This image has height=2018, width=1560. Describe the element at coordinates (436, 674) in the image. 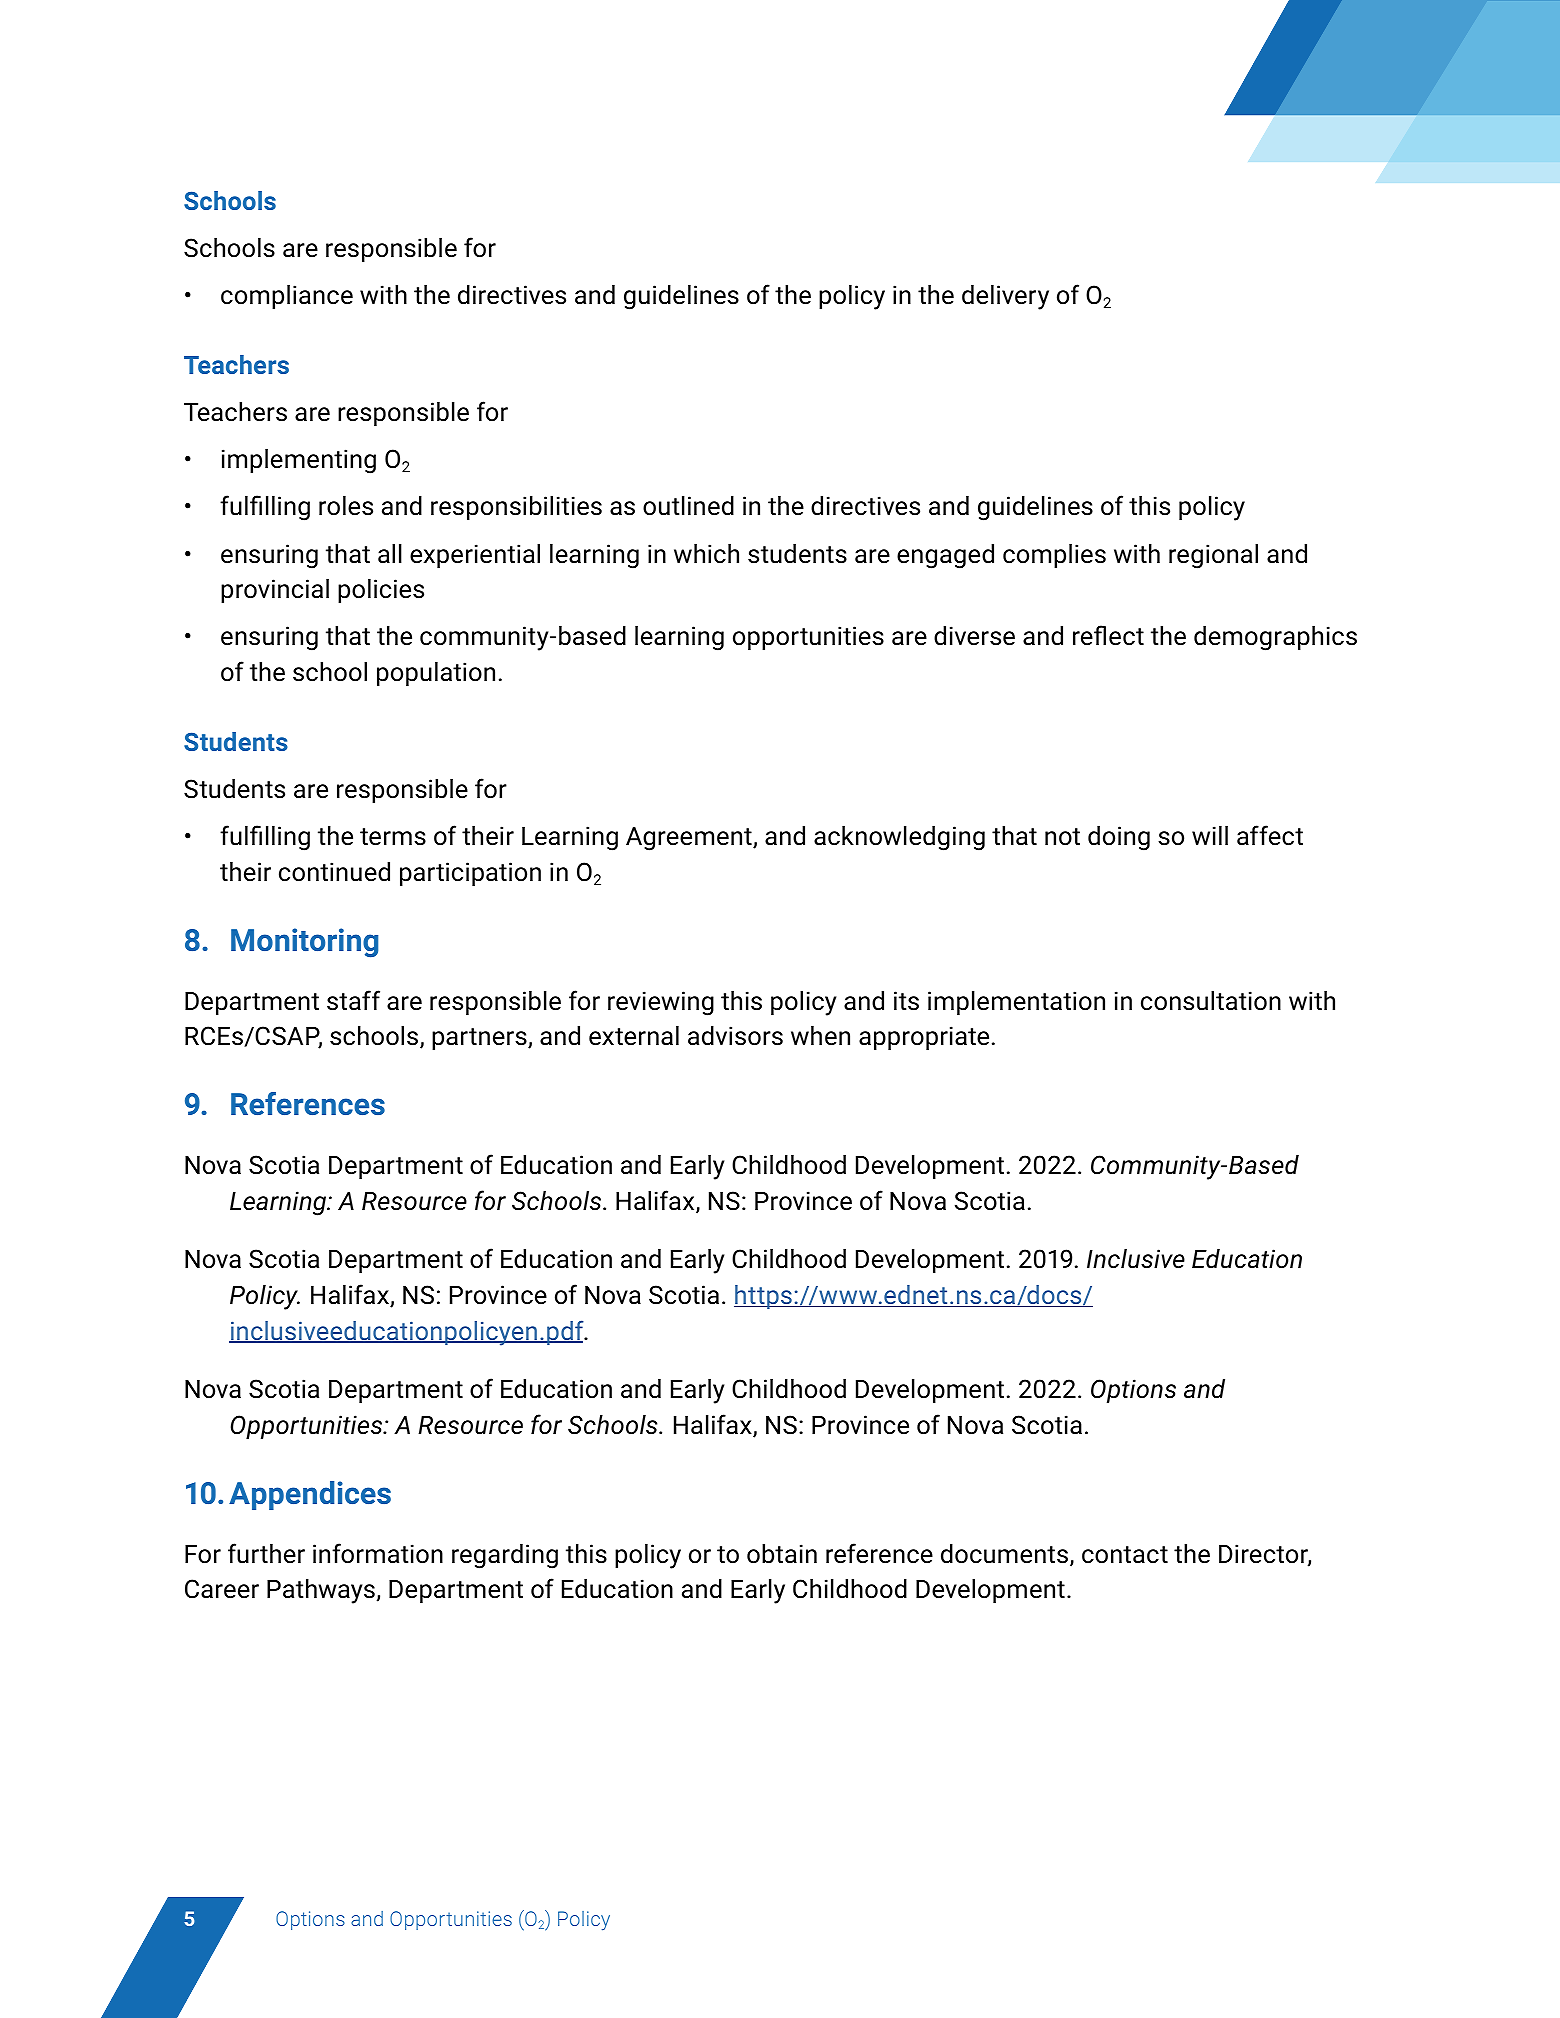

I see `population` at that location.
